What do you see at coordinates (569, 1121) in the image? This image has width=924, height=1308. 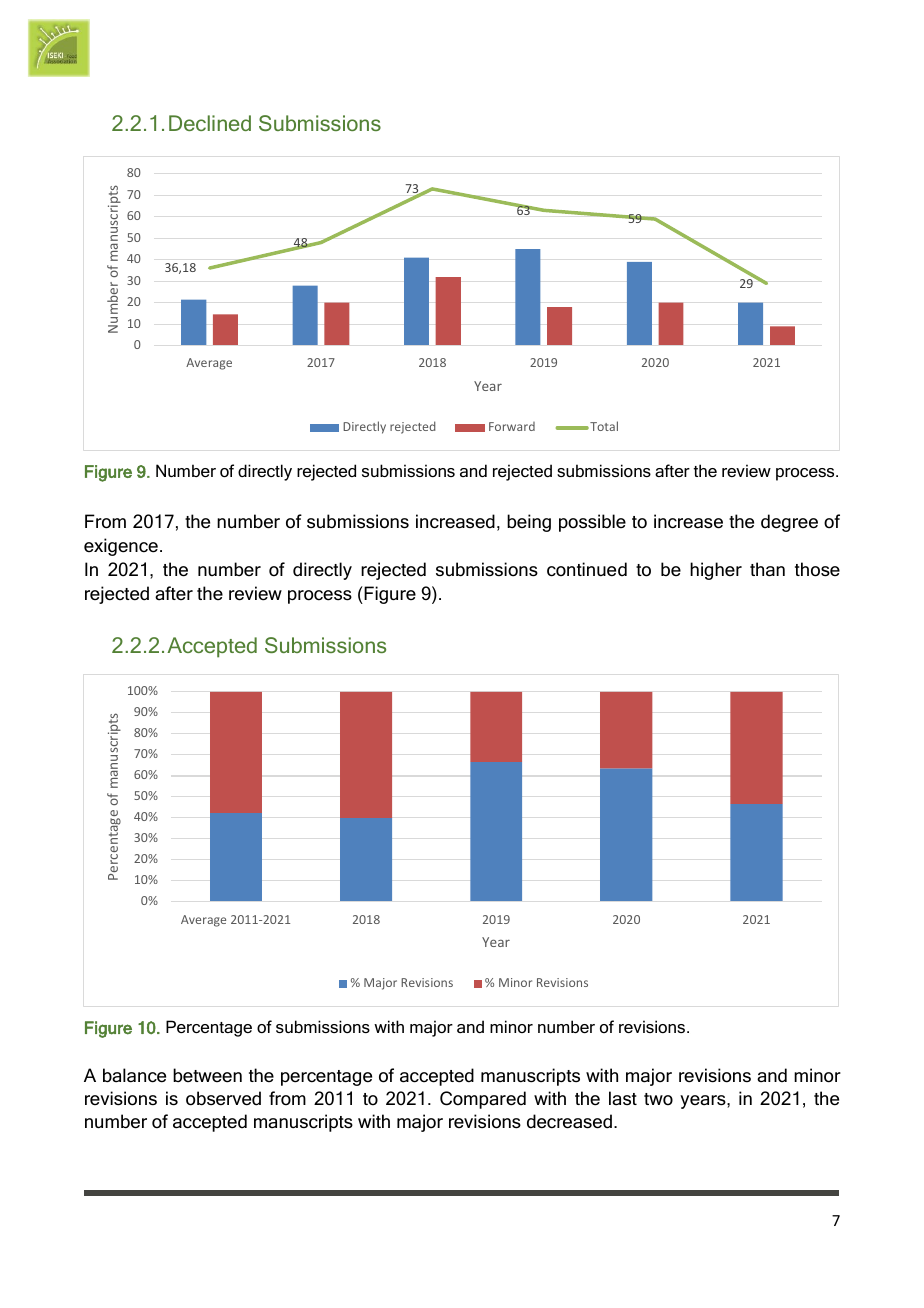 I see `decreased` at bounding box center [569, 1121].
